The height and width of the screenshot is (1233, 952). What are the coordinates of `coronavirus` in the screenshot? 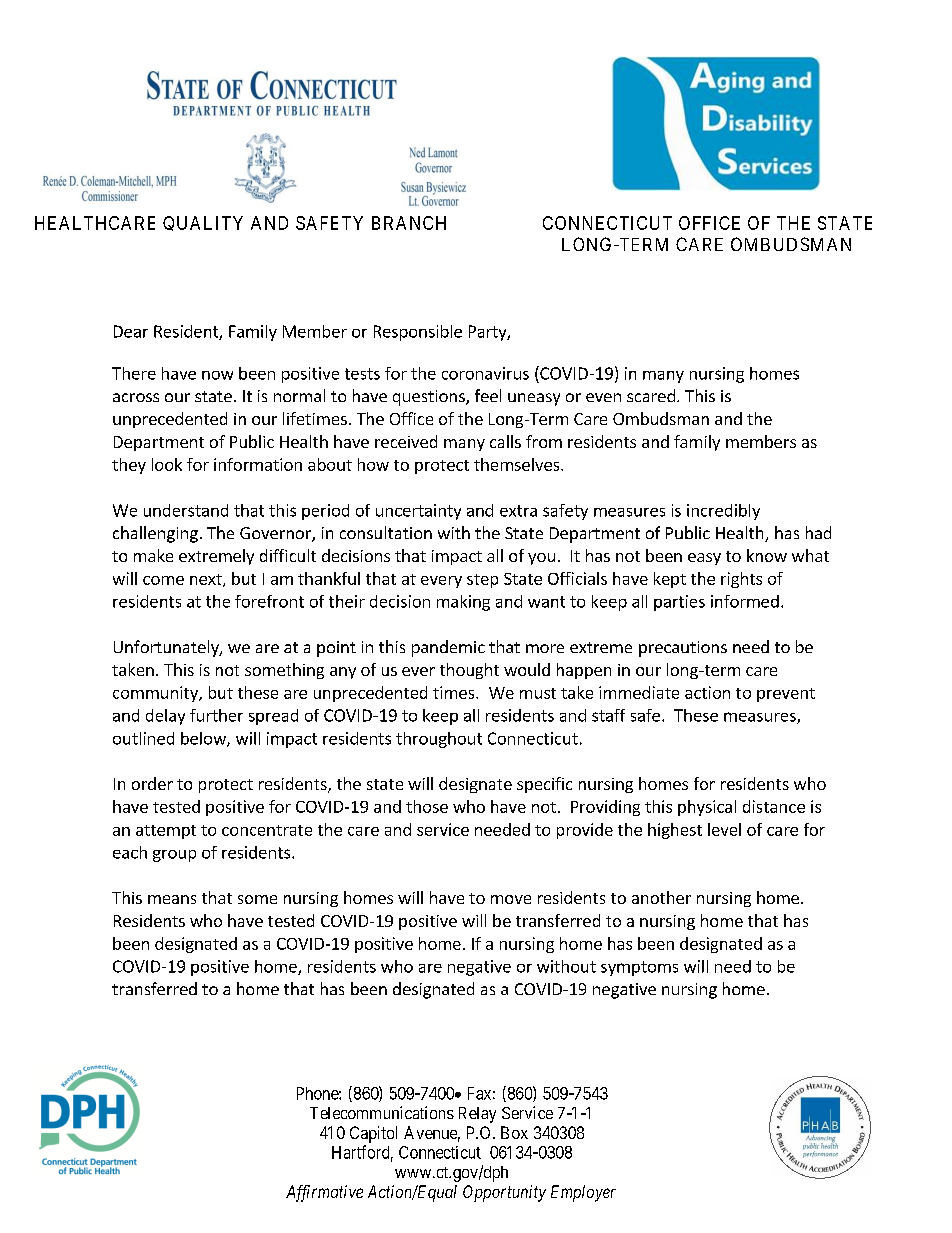 It's located at (485, 373).
